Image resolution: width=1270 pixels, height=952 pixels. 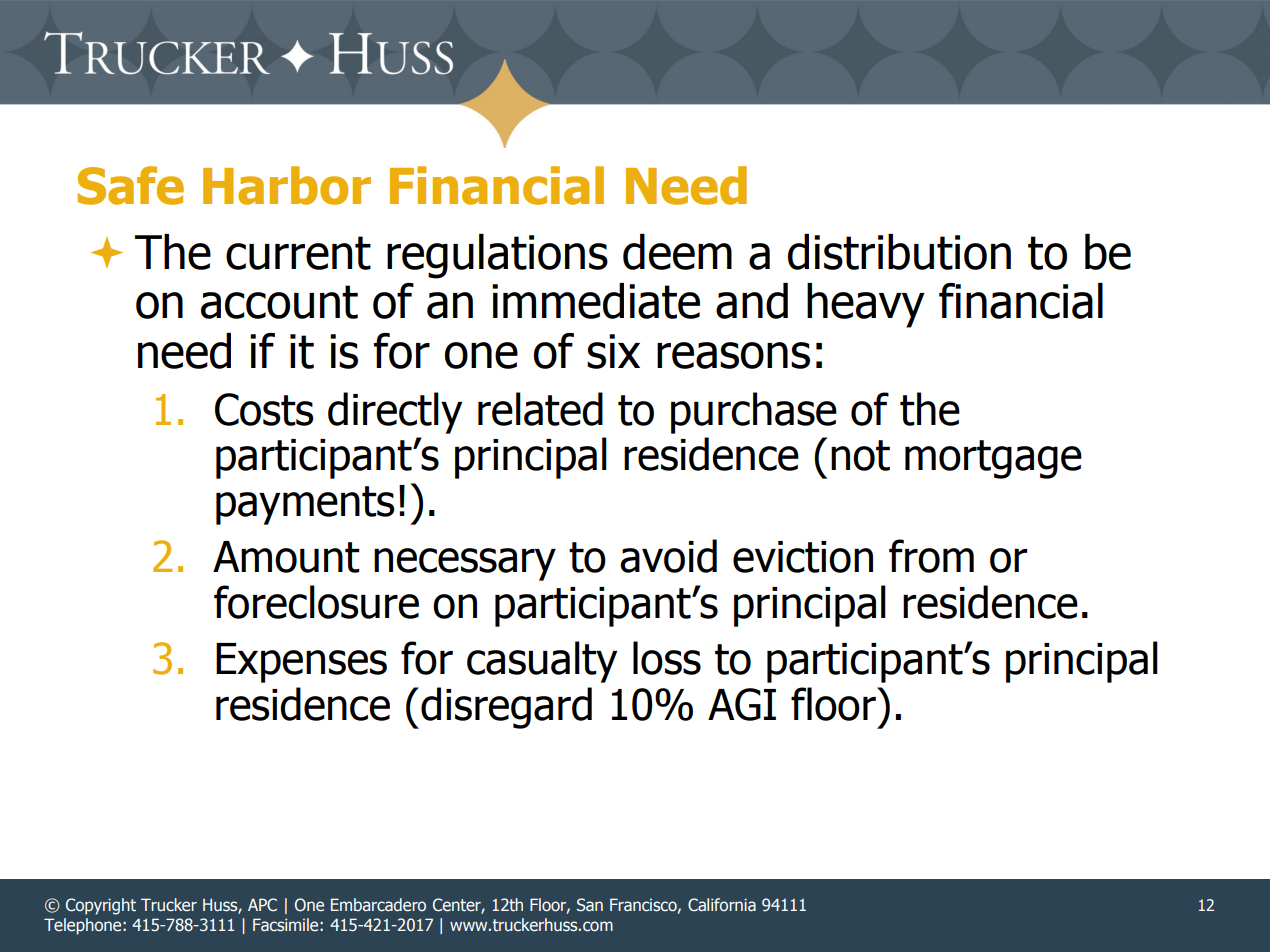 What do you see at coordinates (130, 185) in the screenshot?
I see `Safe` at bounding box center [130, 185].
